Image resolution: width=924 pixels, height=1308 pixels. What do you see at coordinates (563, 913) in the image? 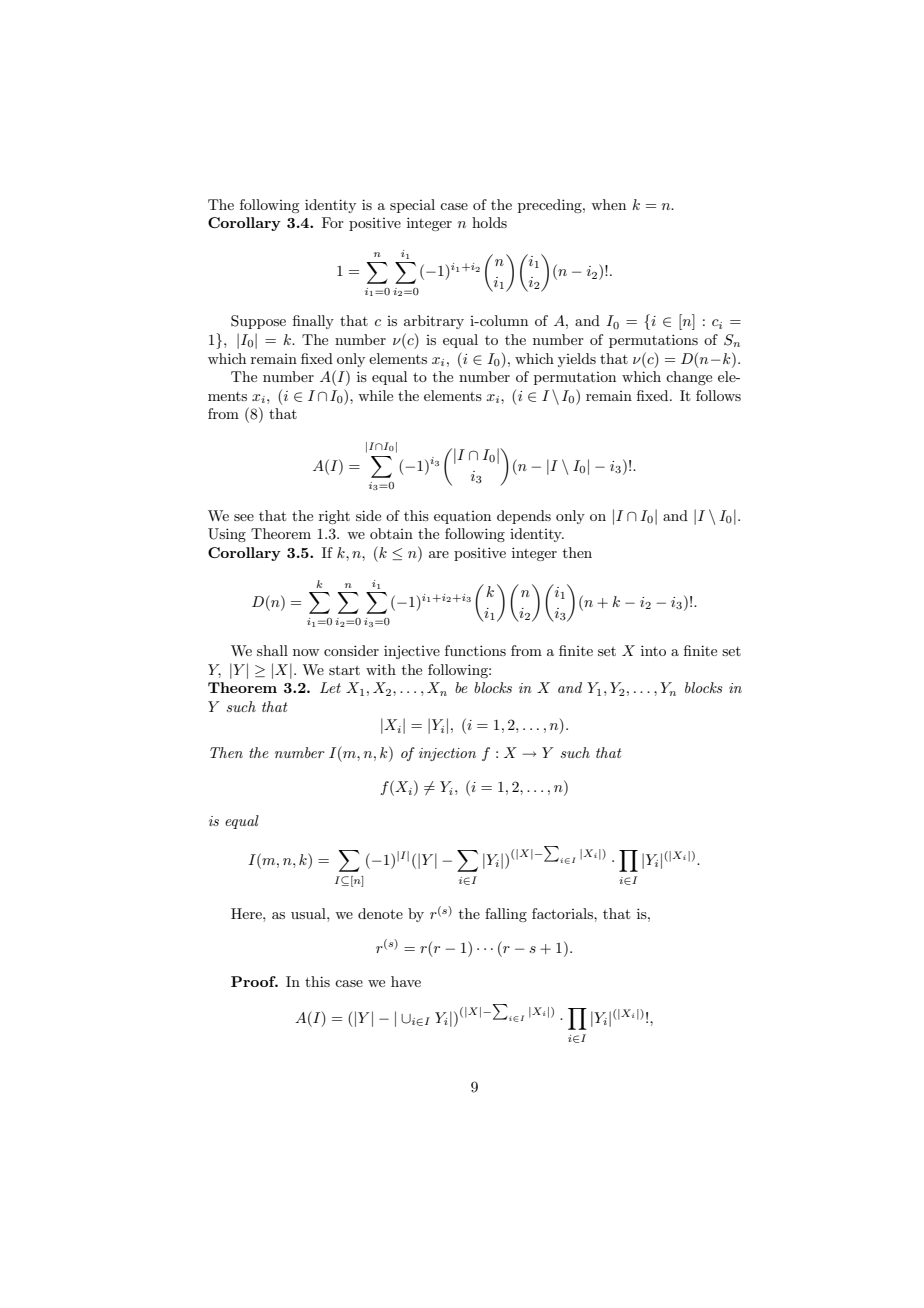
I see `factorials` at bounding box center [563, 913].
